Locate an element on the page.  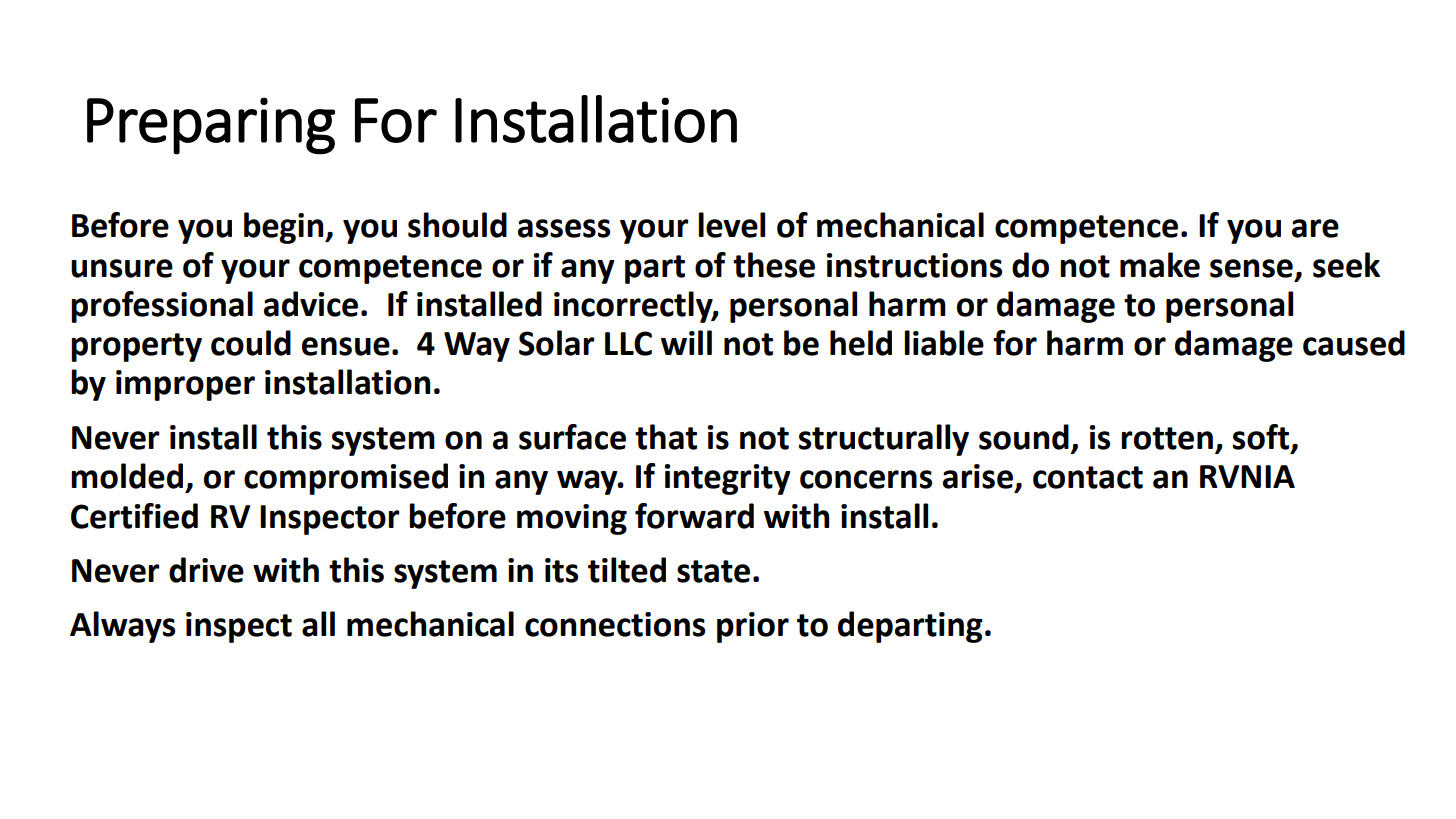
compromised is located at coordinates (346, 479).
